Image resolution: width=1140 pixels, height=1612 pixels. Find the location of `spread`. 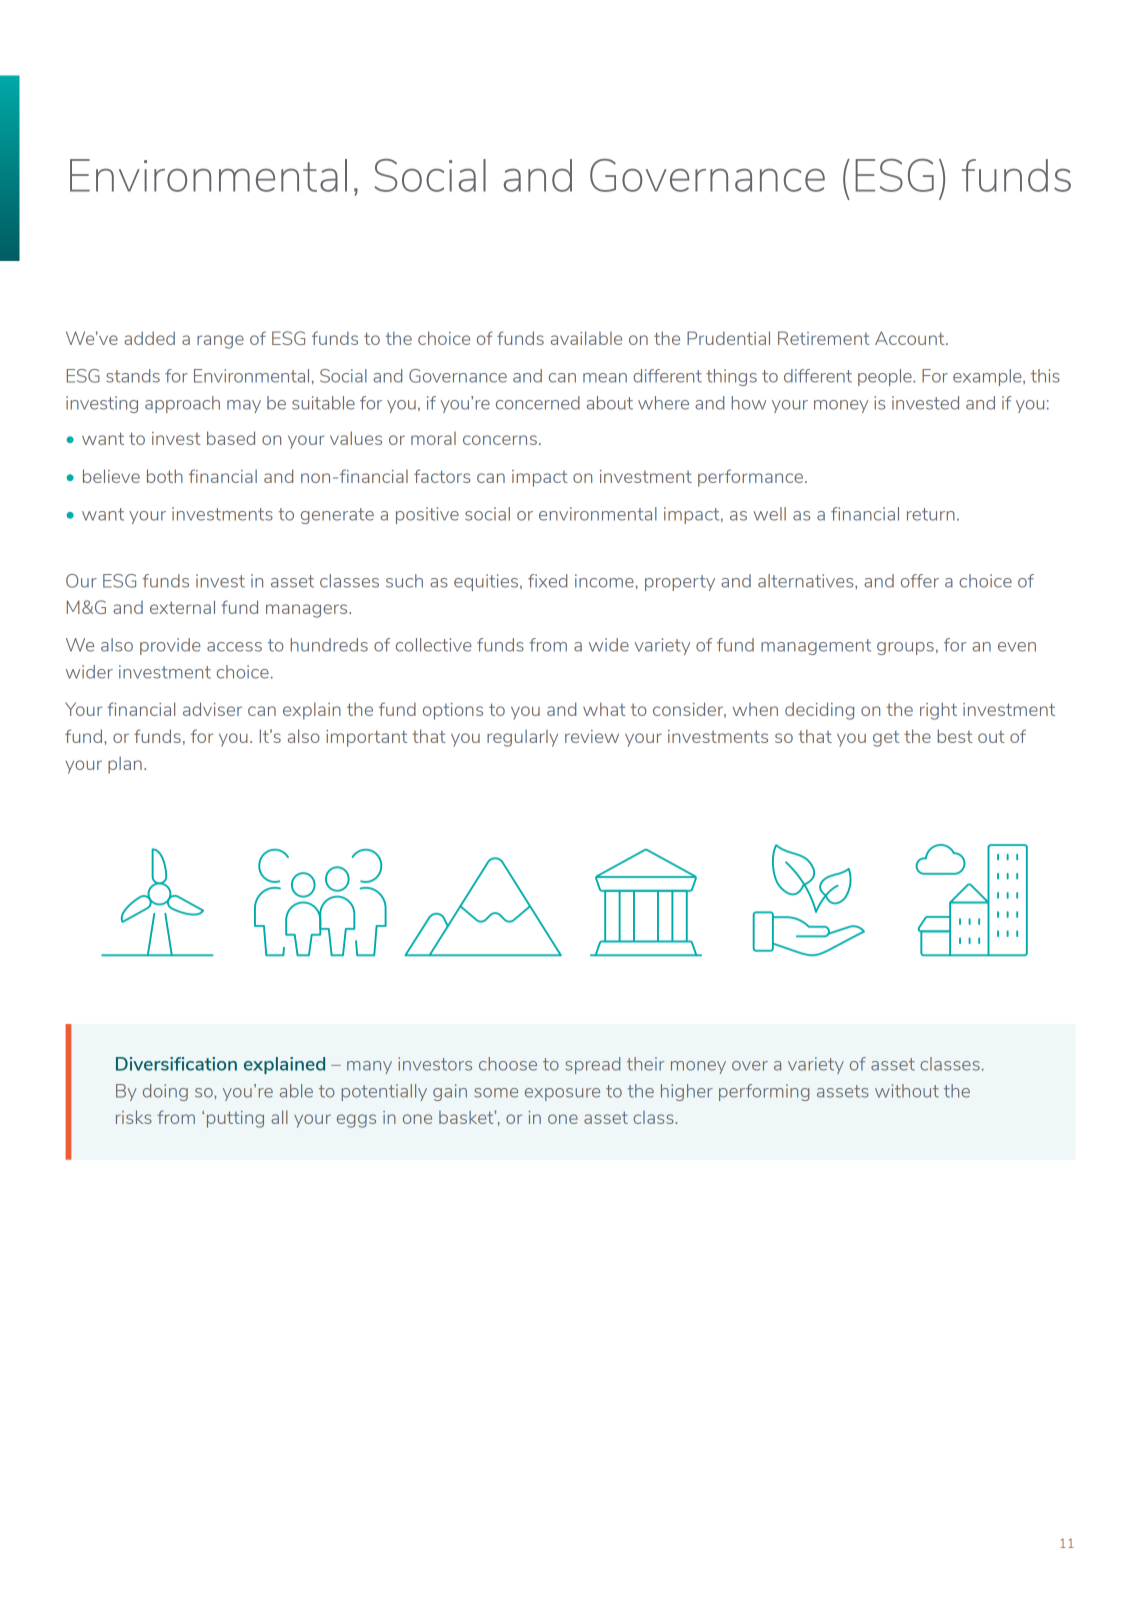

spread is located at coordinates (592, 1065).
